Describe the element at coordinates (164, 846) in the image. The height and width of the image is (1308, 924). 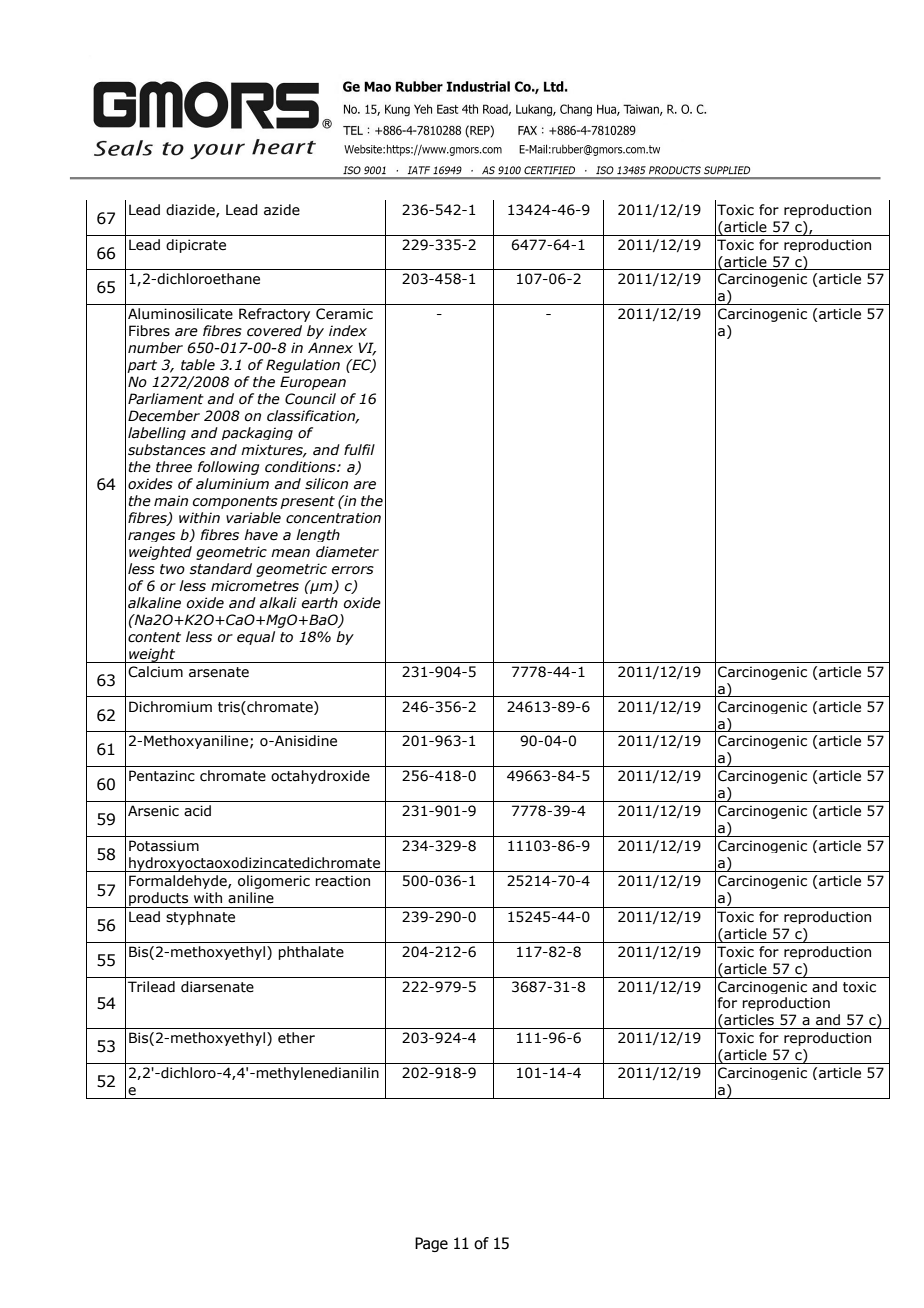
I see `Potassium` at that location.
